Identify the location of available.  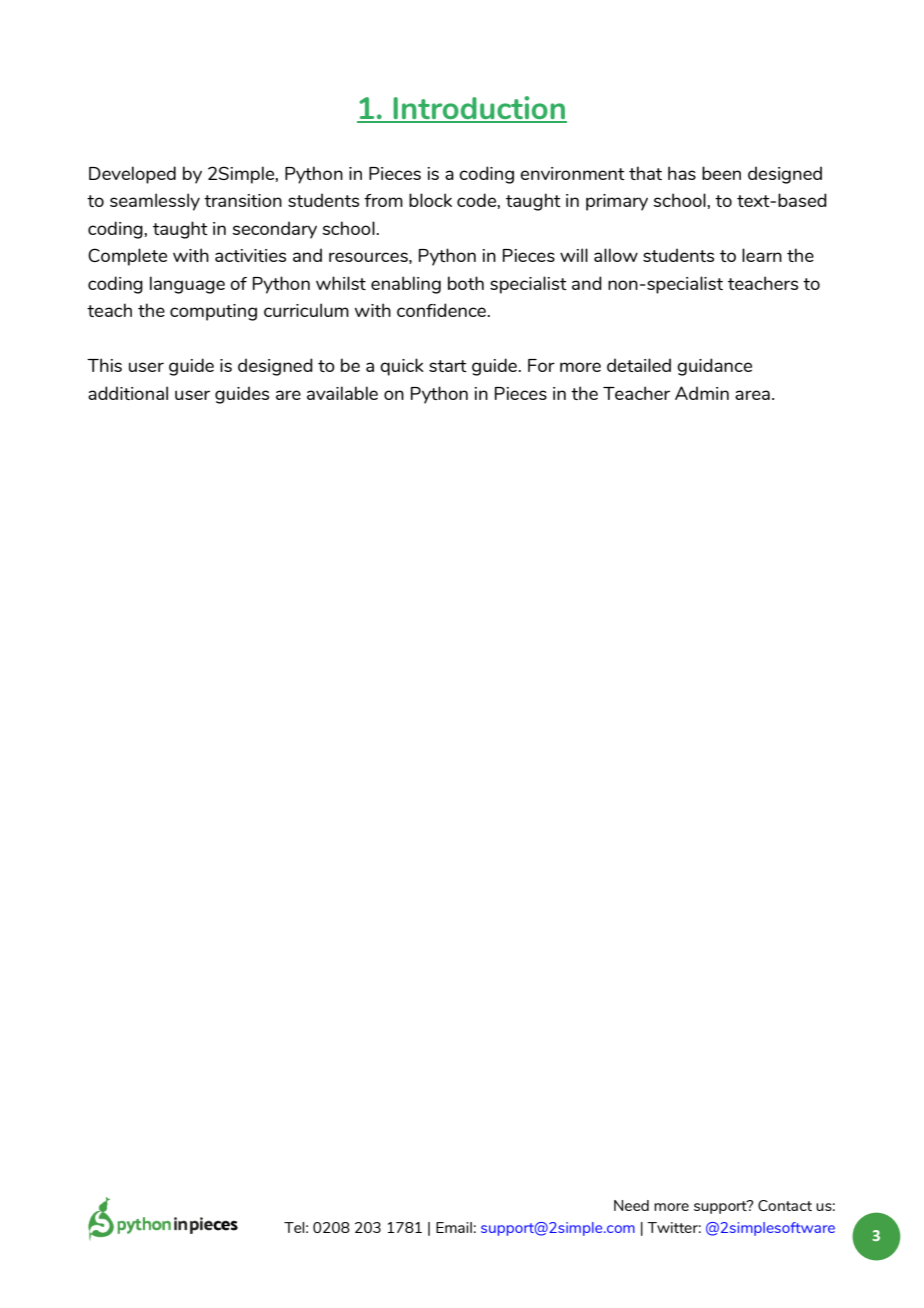
(342, 393).
